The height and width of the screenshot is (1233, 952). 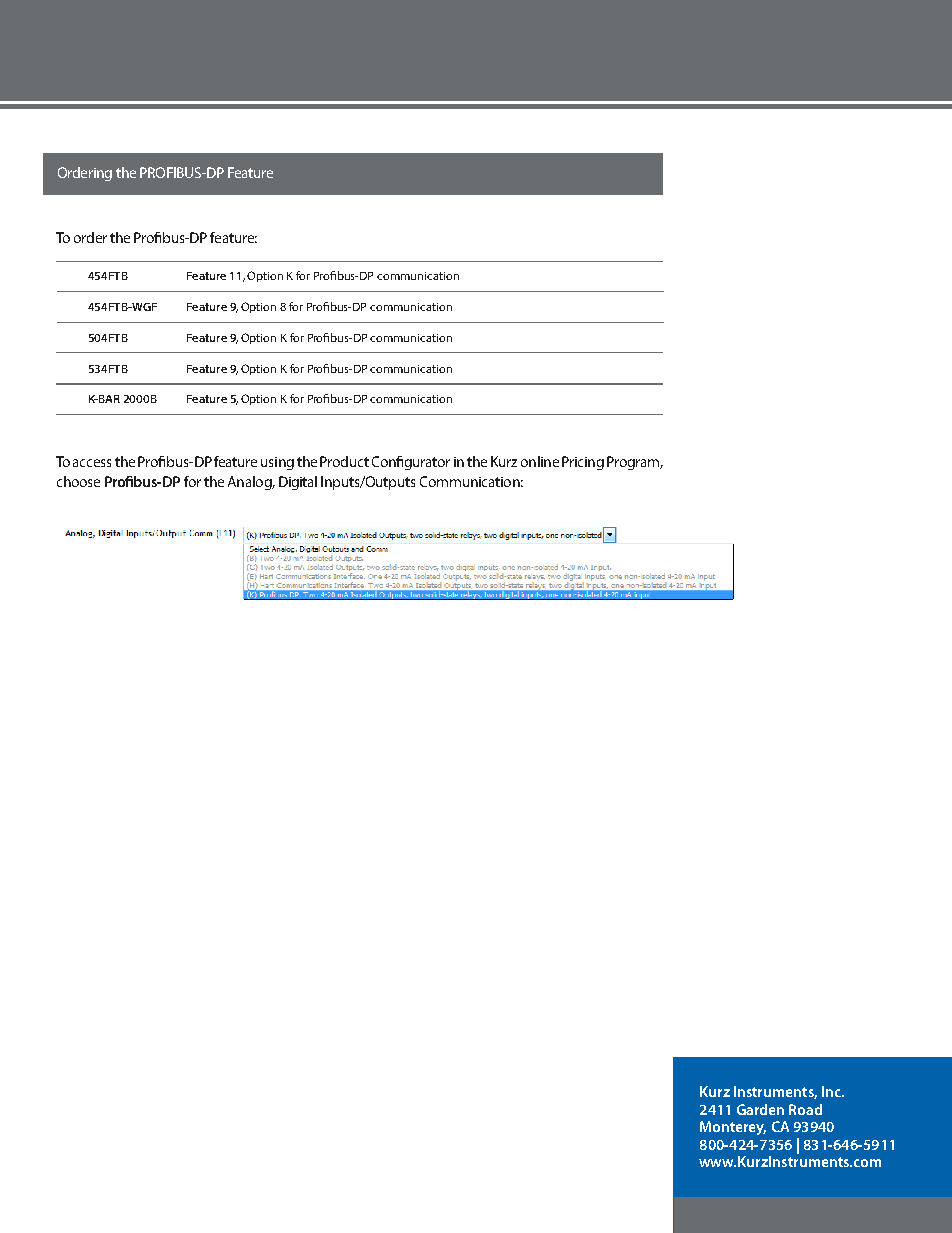 I want to click on Monterey, so click(x=733, y=1128).
